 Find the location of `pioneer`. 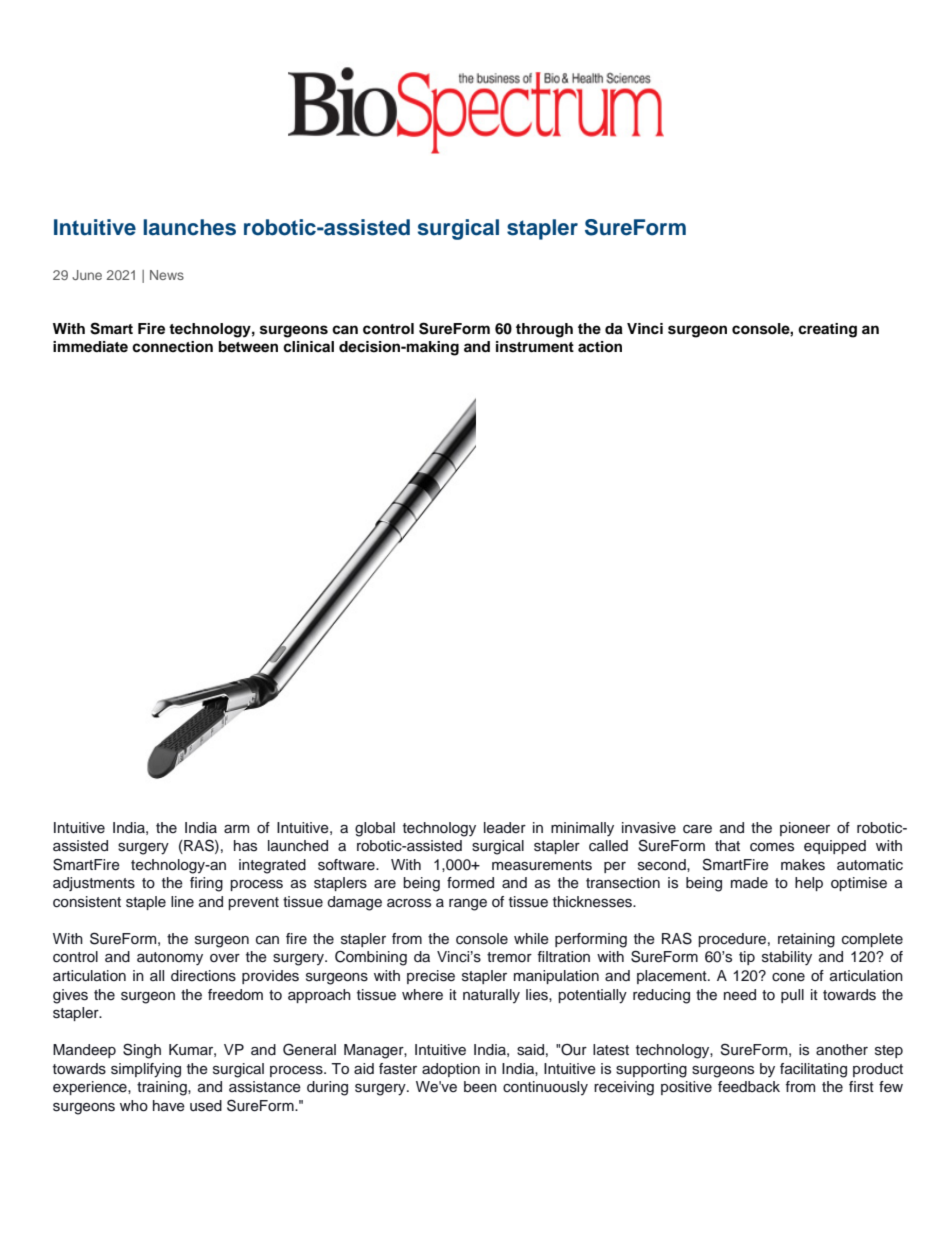

pioneer is located at coordinates (805, 829).
